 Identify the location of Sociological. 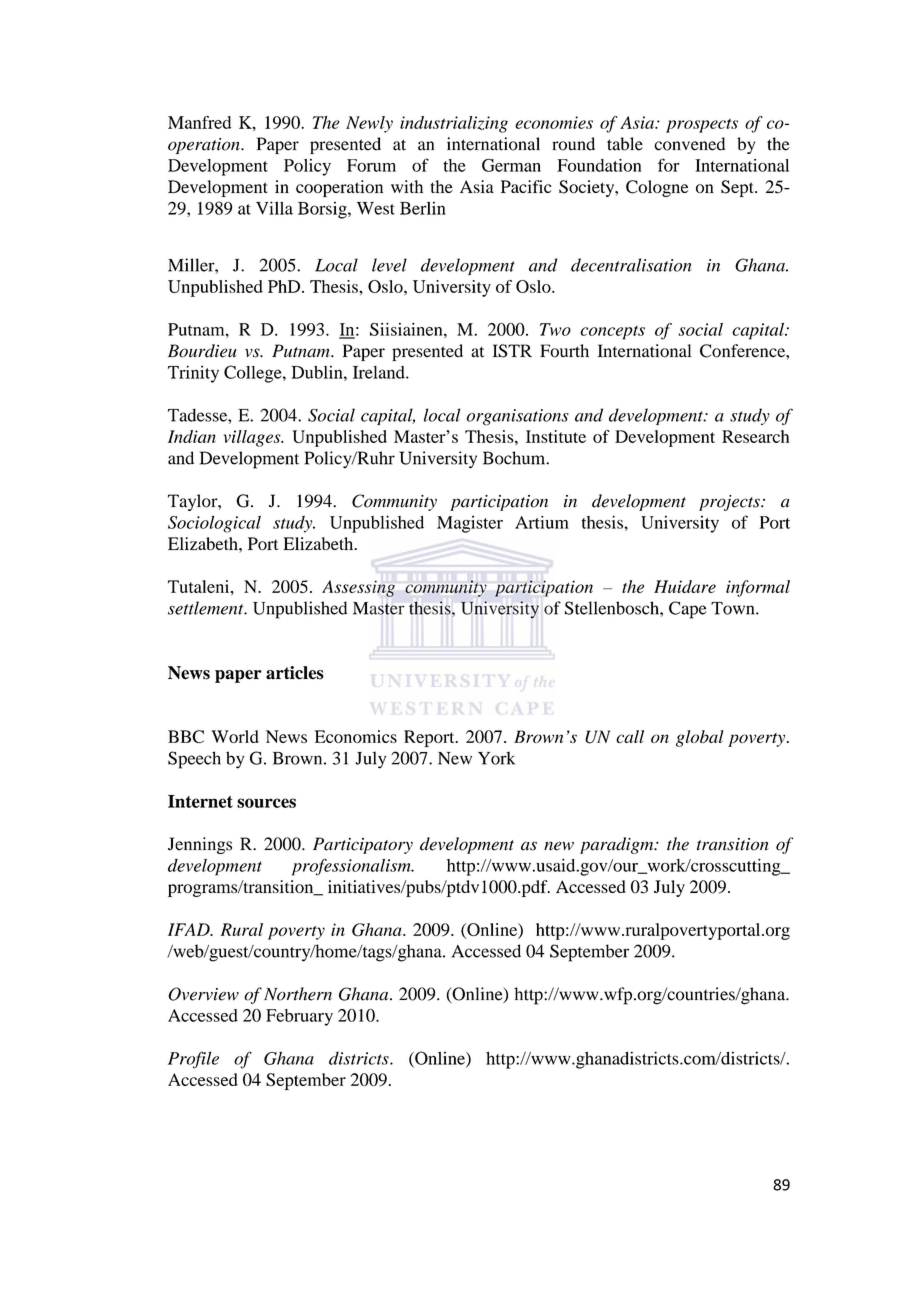
(214, 524).
